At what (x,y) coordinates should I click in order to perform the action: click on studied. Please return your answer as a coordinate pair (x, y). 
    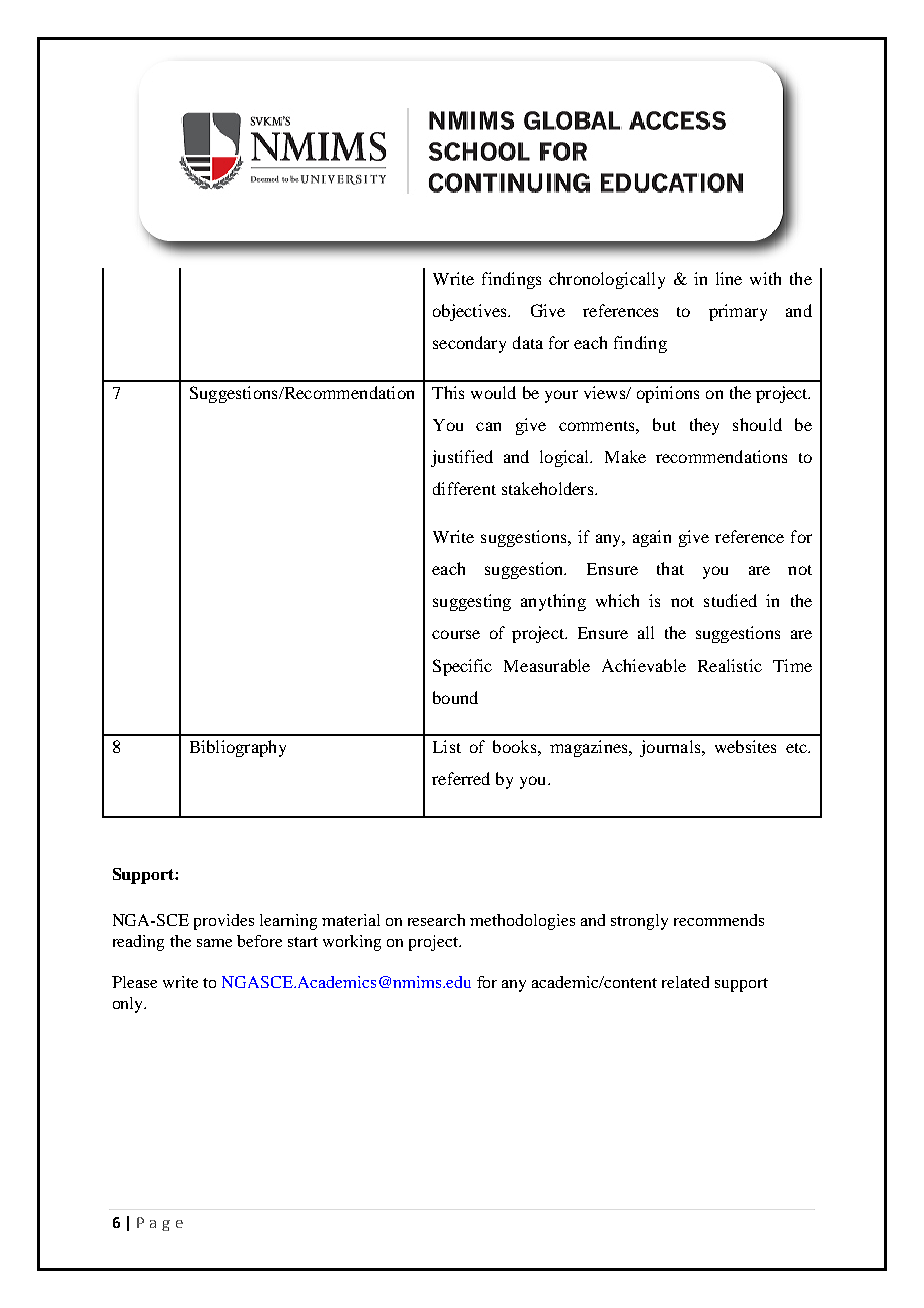
    Looking at the image, I should click on (730, 600).
